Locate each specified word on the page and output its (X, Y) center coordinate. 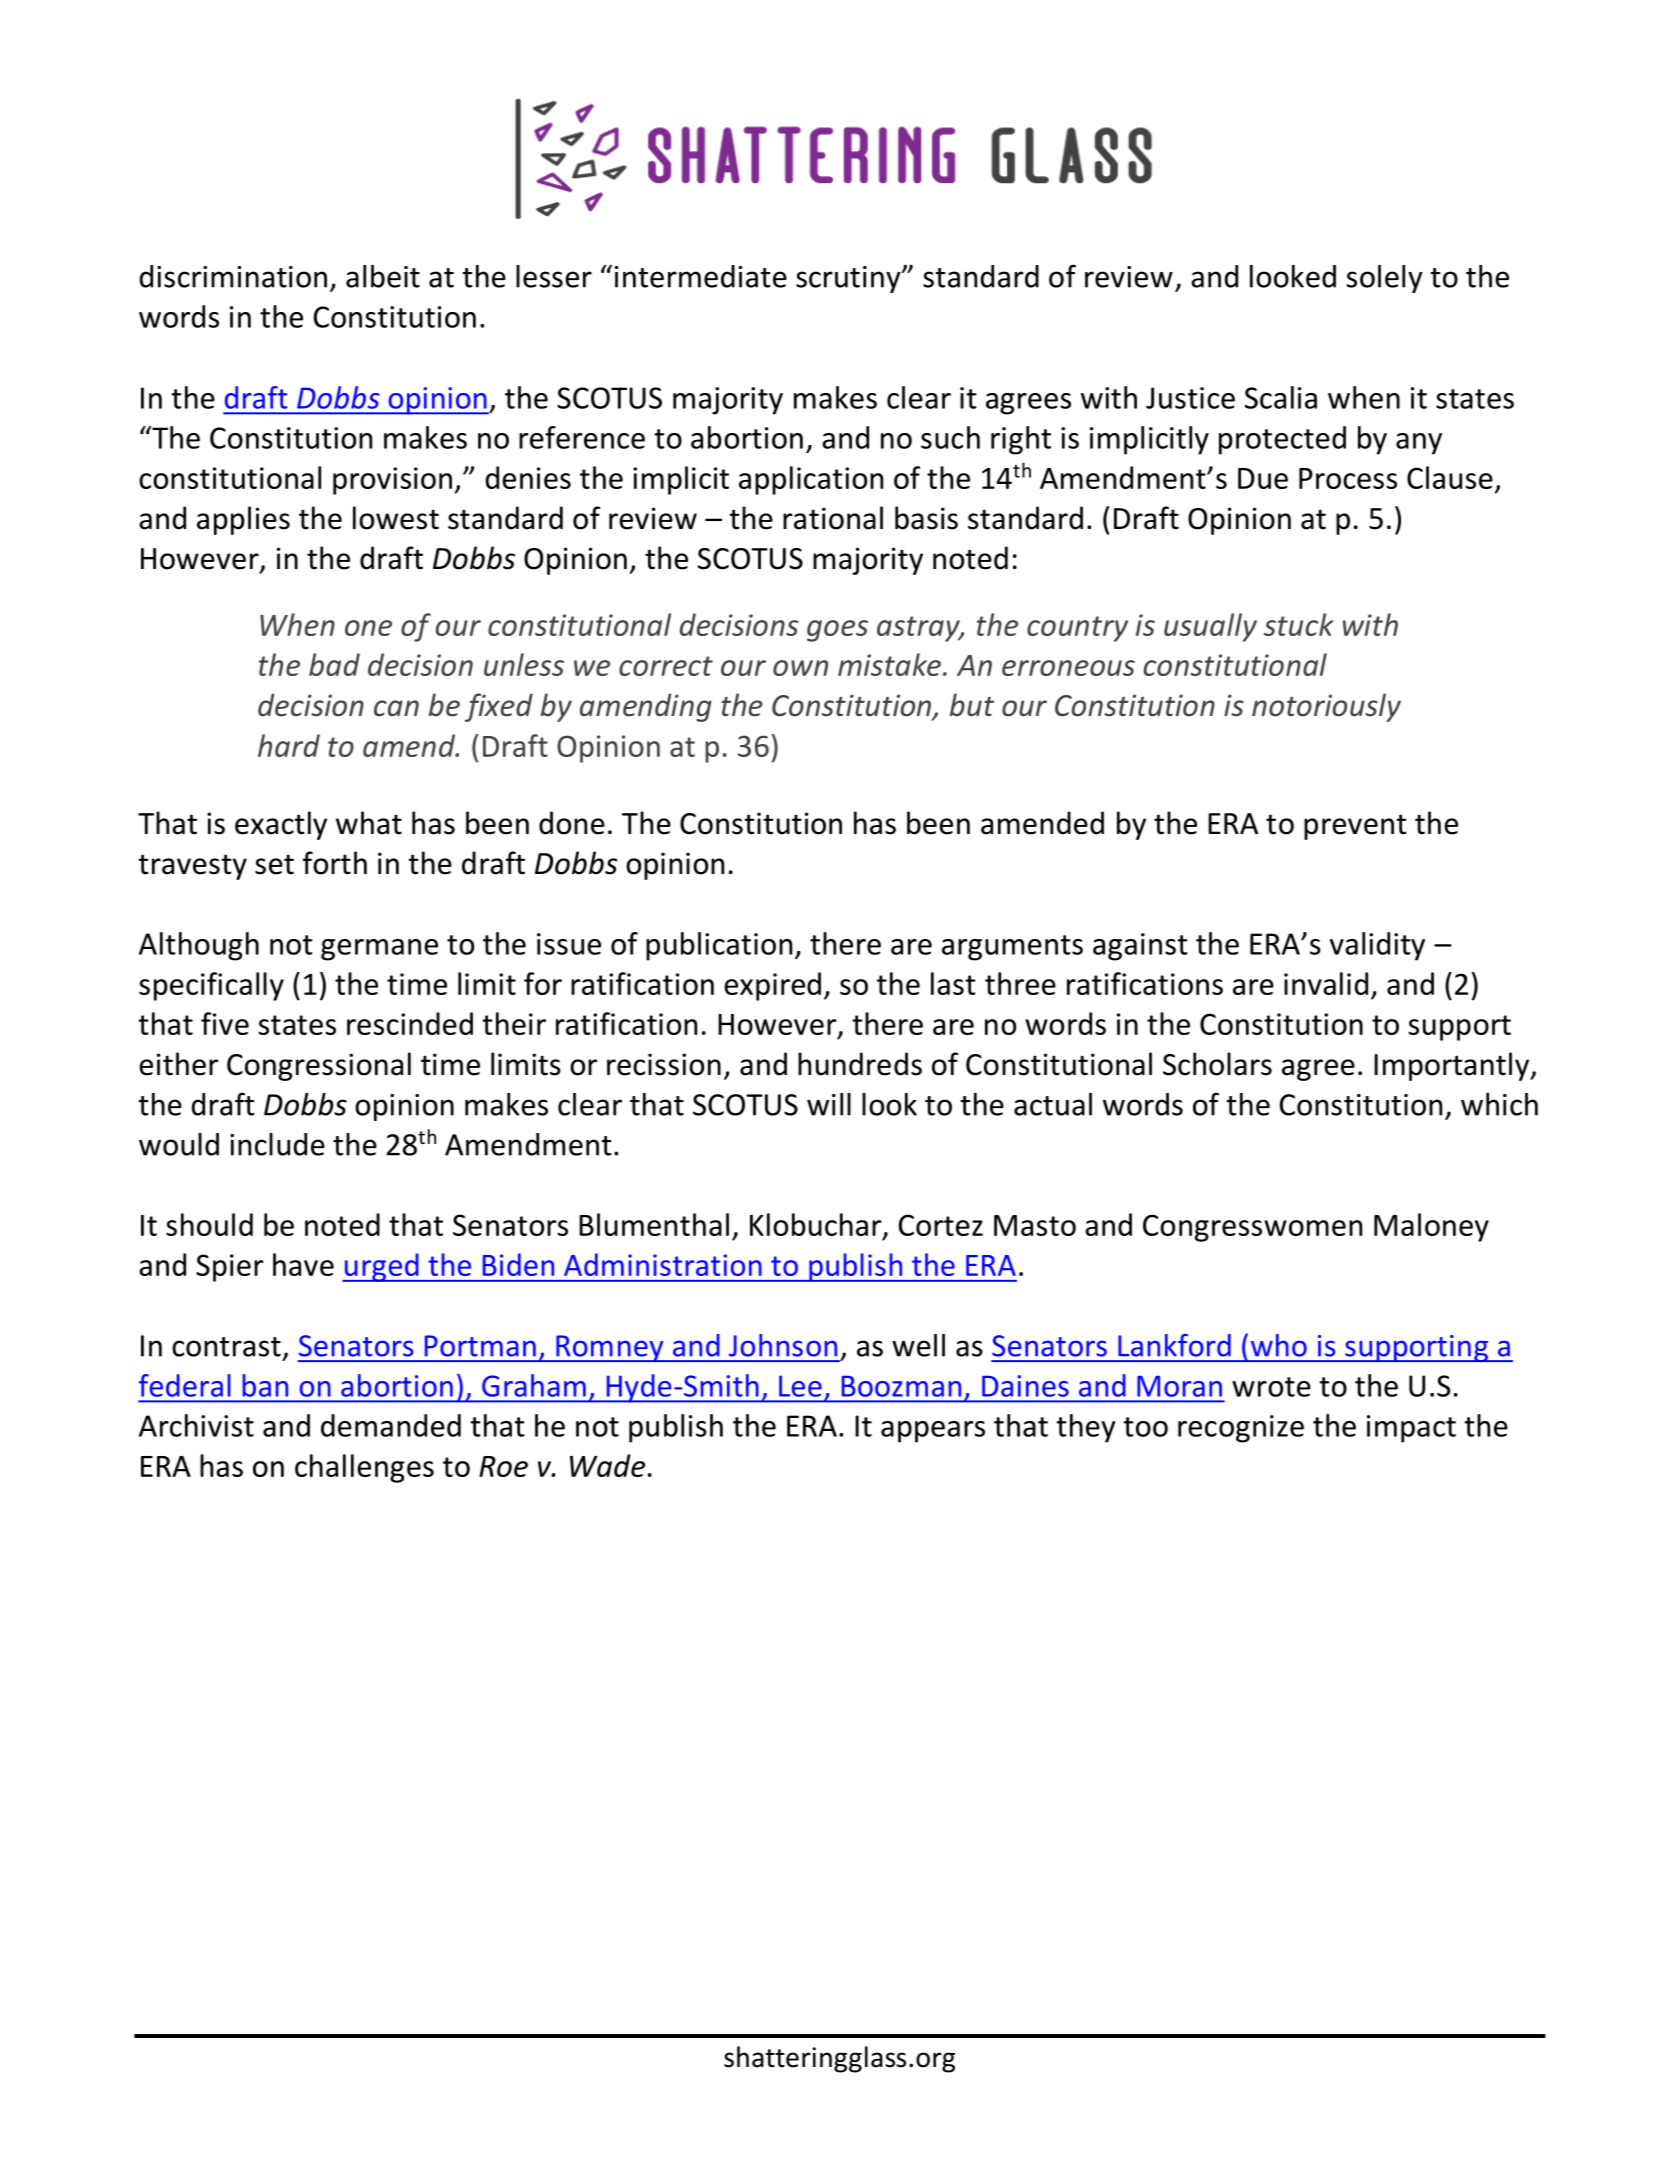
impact (1411, 1429)
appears (933, 1432)
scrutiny (849, 279)
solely (1385, 279)
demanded (391, 1425)
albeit (383, 276)
